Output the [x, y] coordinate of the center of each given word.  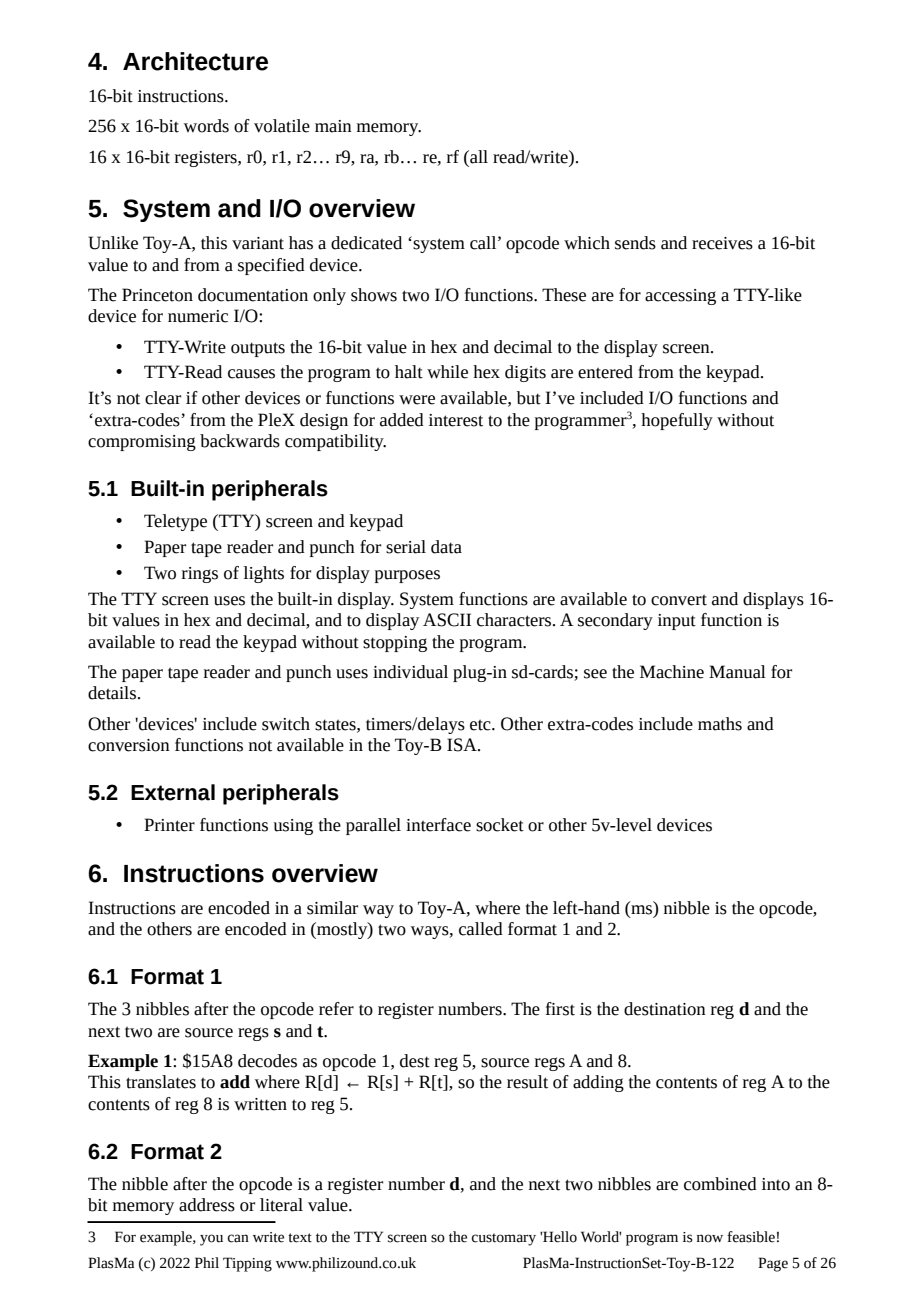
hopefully [677, 421]
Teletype [175, 522]
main [333, 126]
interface [438, 825]
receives [722, 243]
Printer [169, 825]
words [206, 126]
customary [504, 1239]
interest [456, 420]
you [211, 1240]
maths [720, 724]
